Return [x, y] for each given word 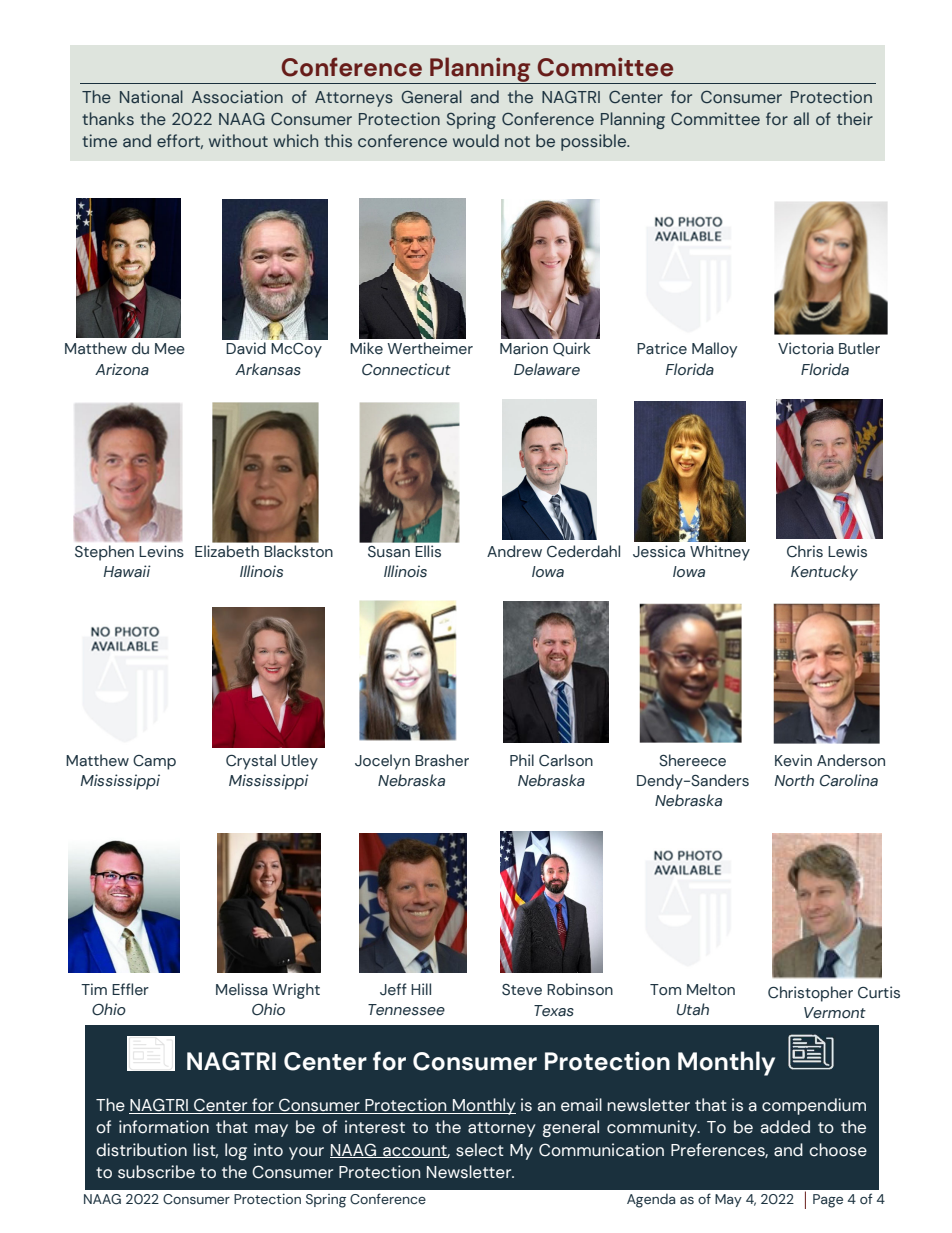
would [476, 140]
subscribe [156, 1172]
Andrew [514, 551]
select [480, 1150]
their [855, 118]
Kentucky [824, 573]
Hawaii [127, 571]
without [238, 140]
